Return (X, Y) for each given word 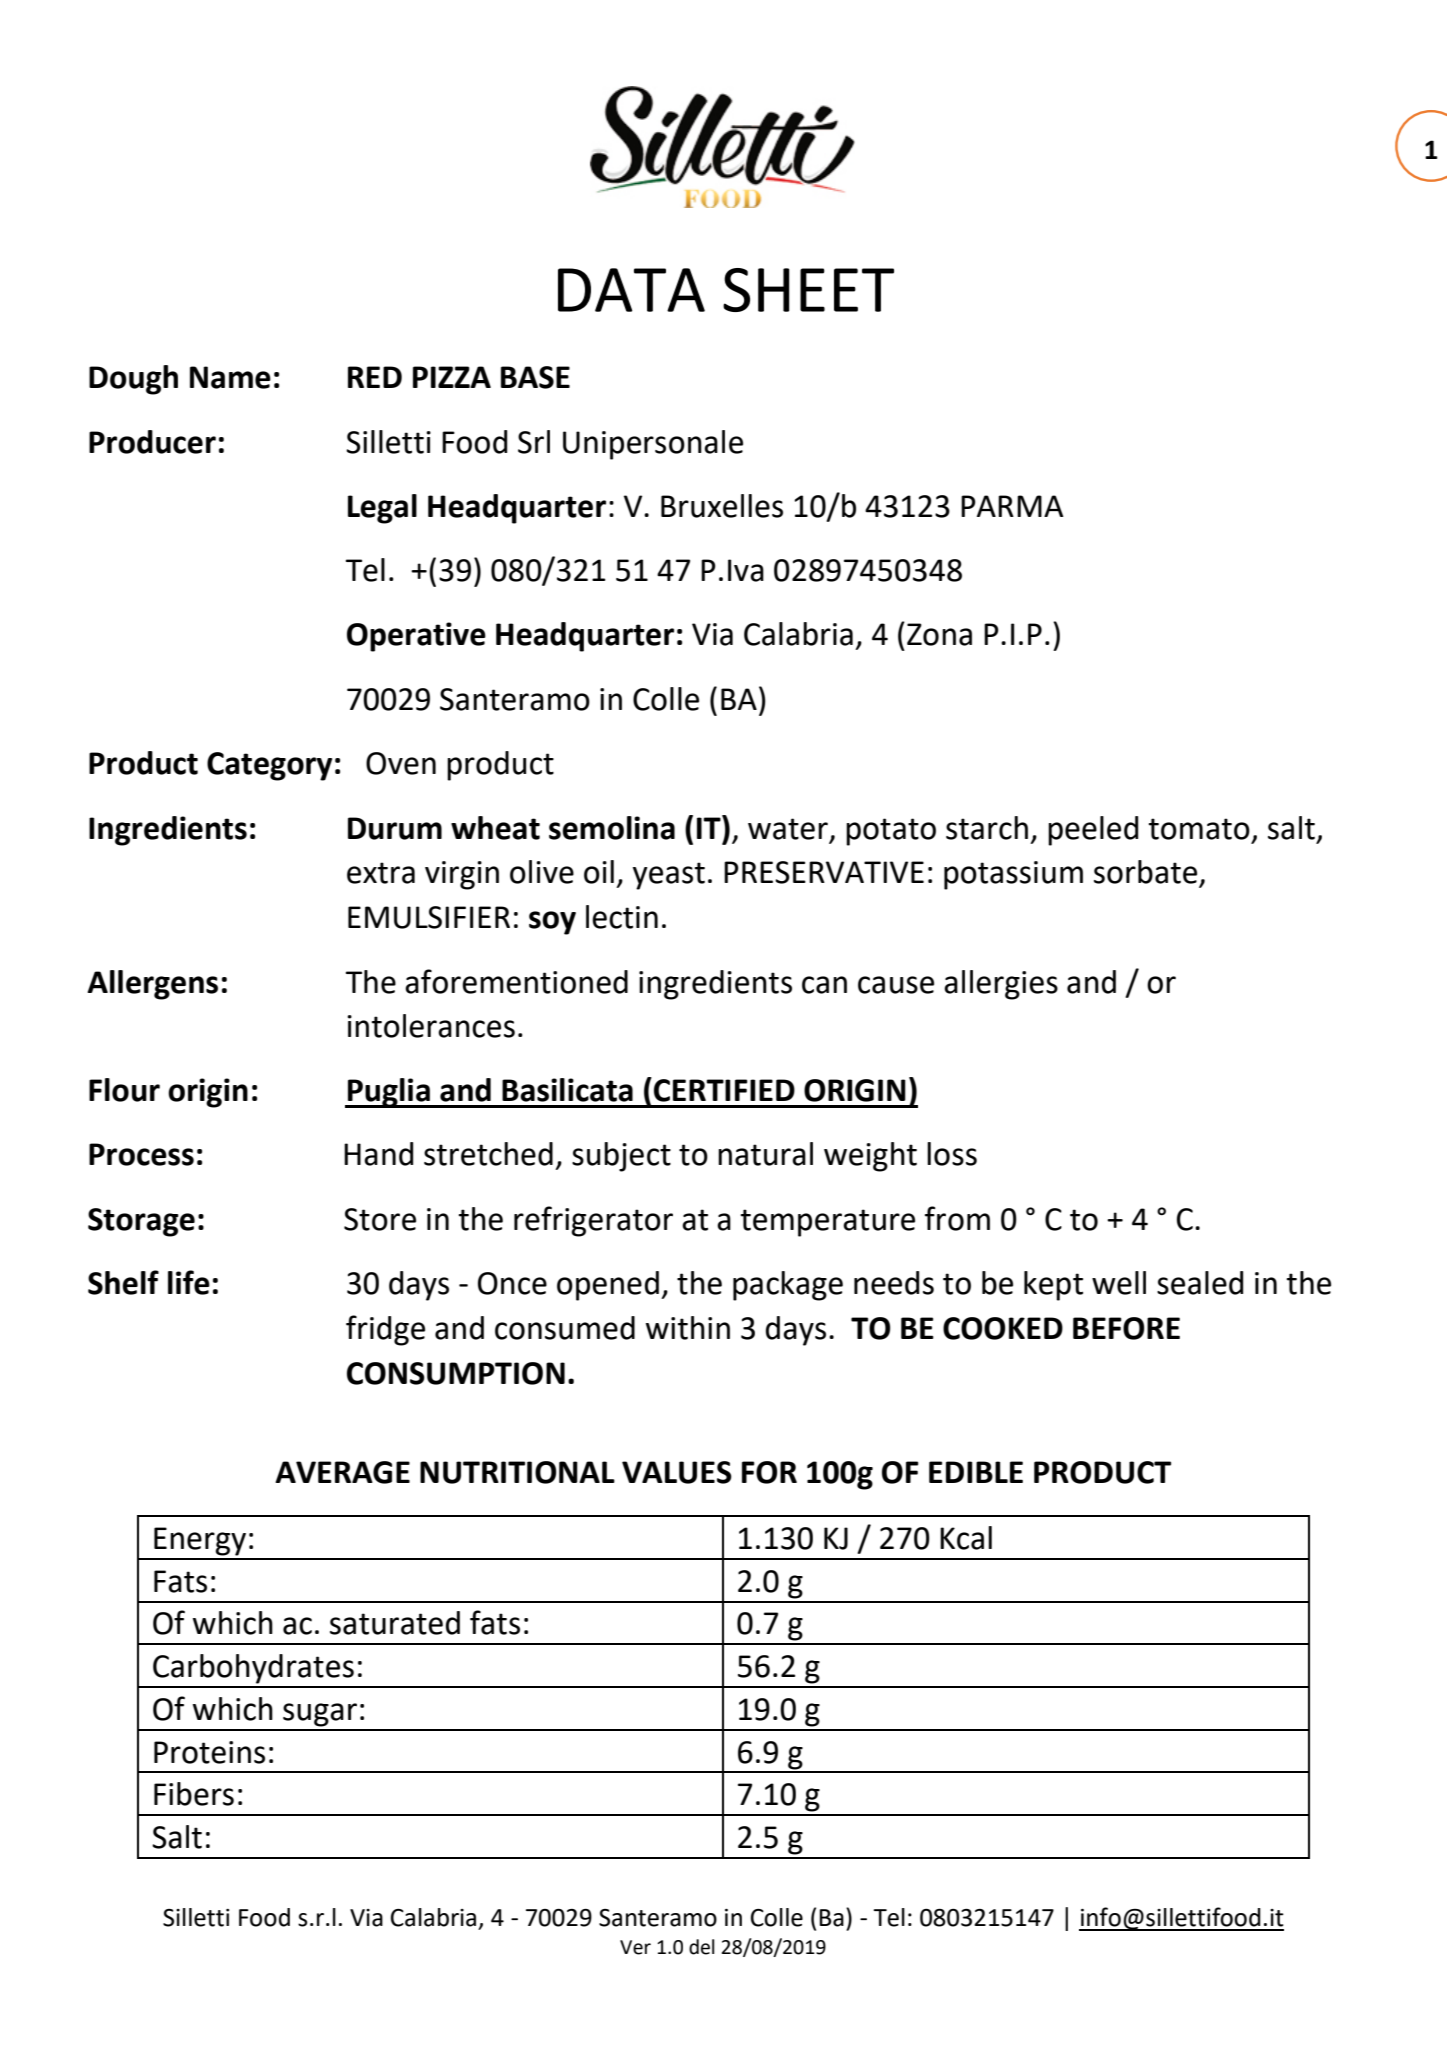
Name (230, 377)
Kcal (966, 1538)
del (701, 1947)
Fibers (194, 1794)
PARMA (1012, 506)
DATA (631, 290)
